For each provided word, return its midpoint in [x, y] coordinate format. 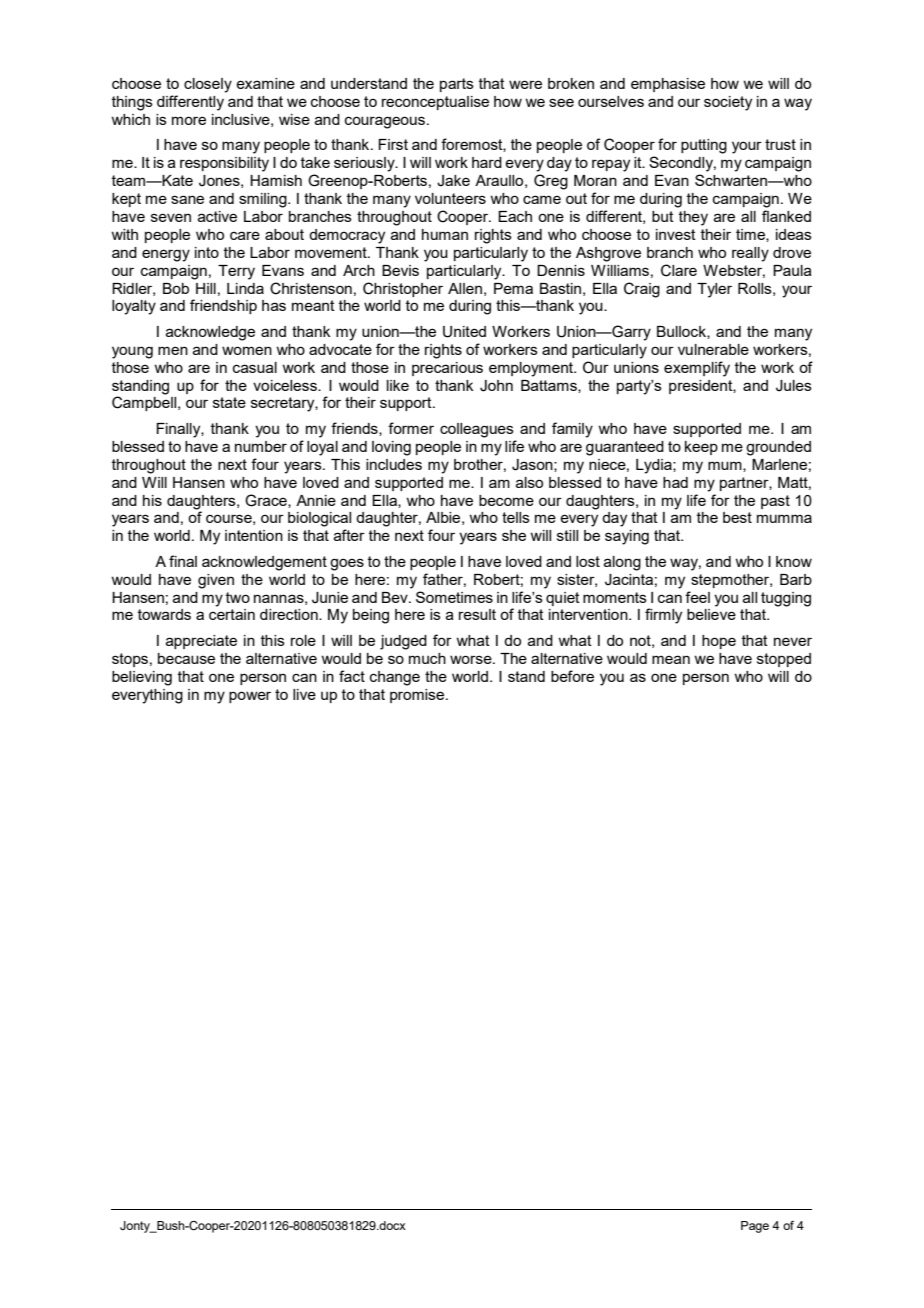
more [189, 120]
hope [719, 642]
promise [418, 696]
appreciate [201, 642]
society [728, 103]
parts [457, 85]
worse [472, 659]
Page [755, 1227]
